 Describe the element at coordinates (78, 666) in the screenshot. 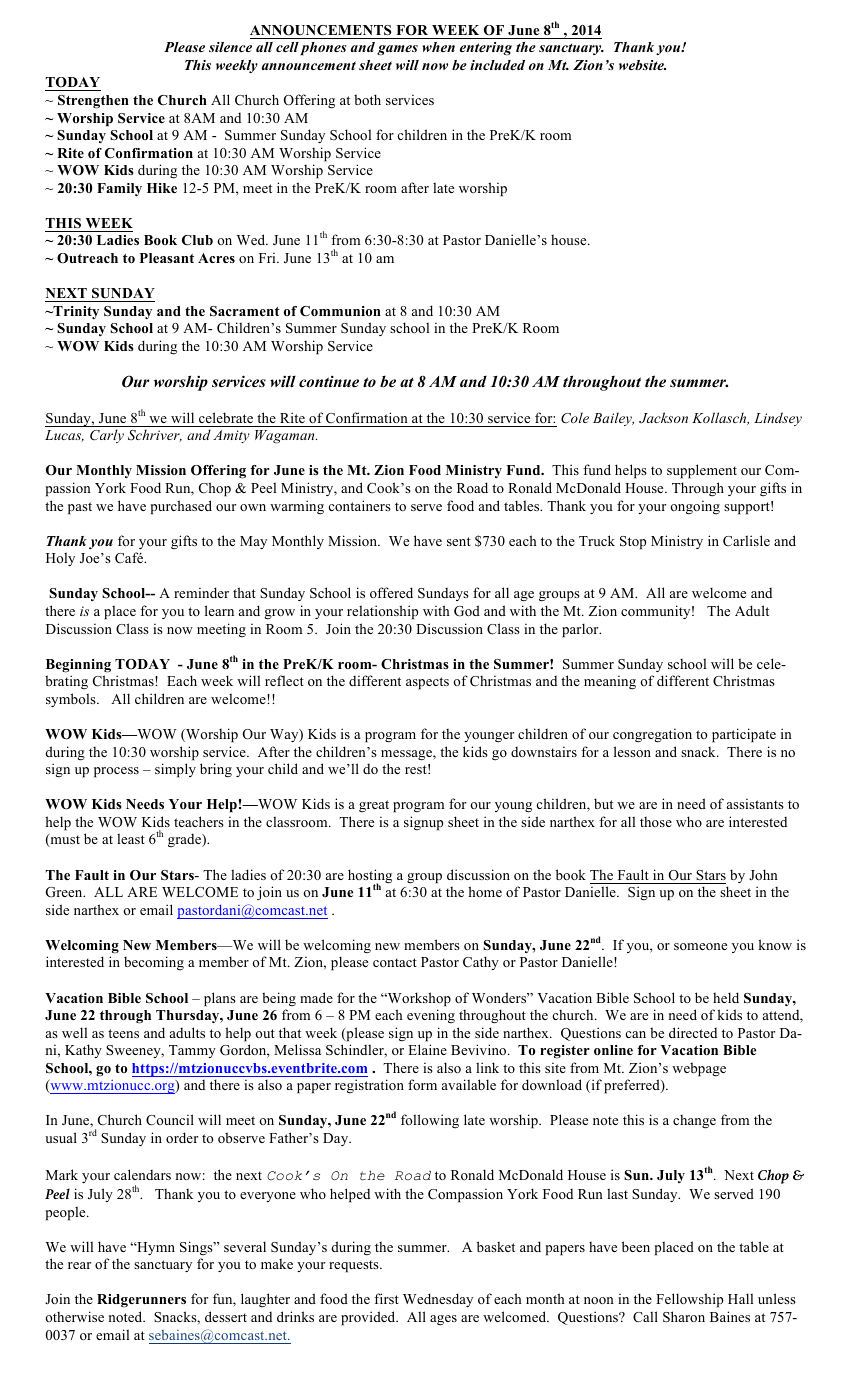

I see `Beginning` at that location.
